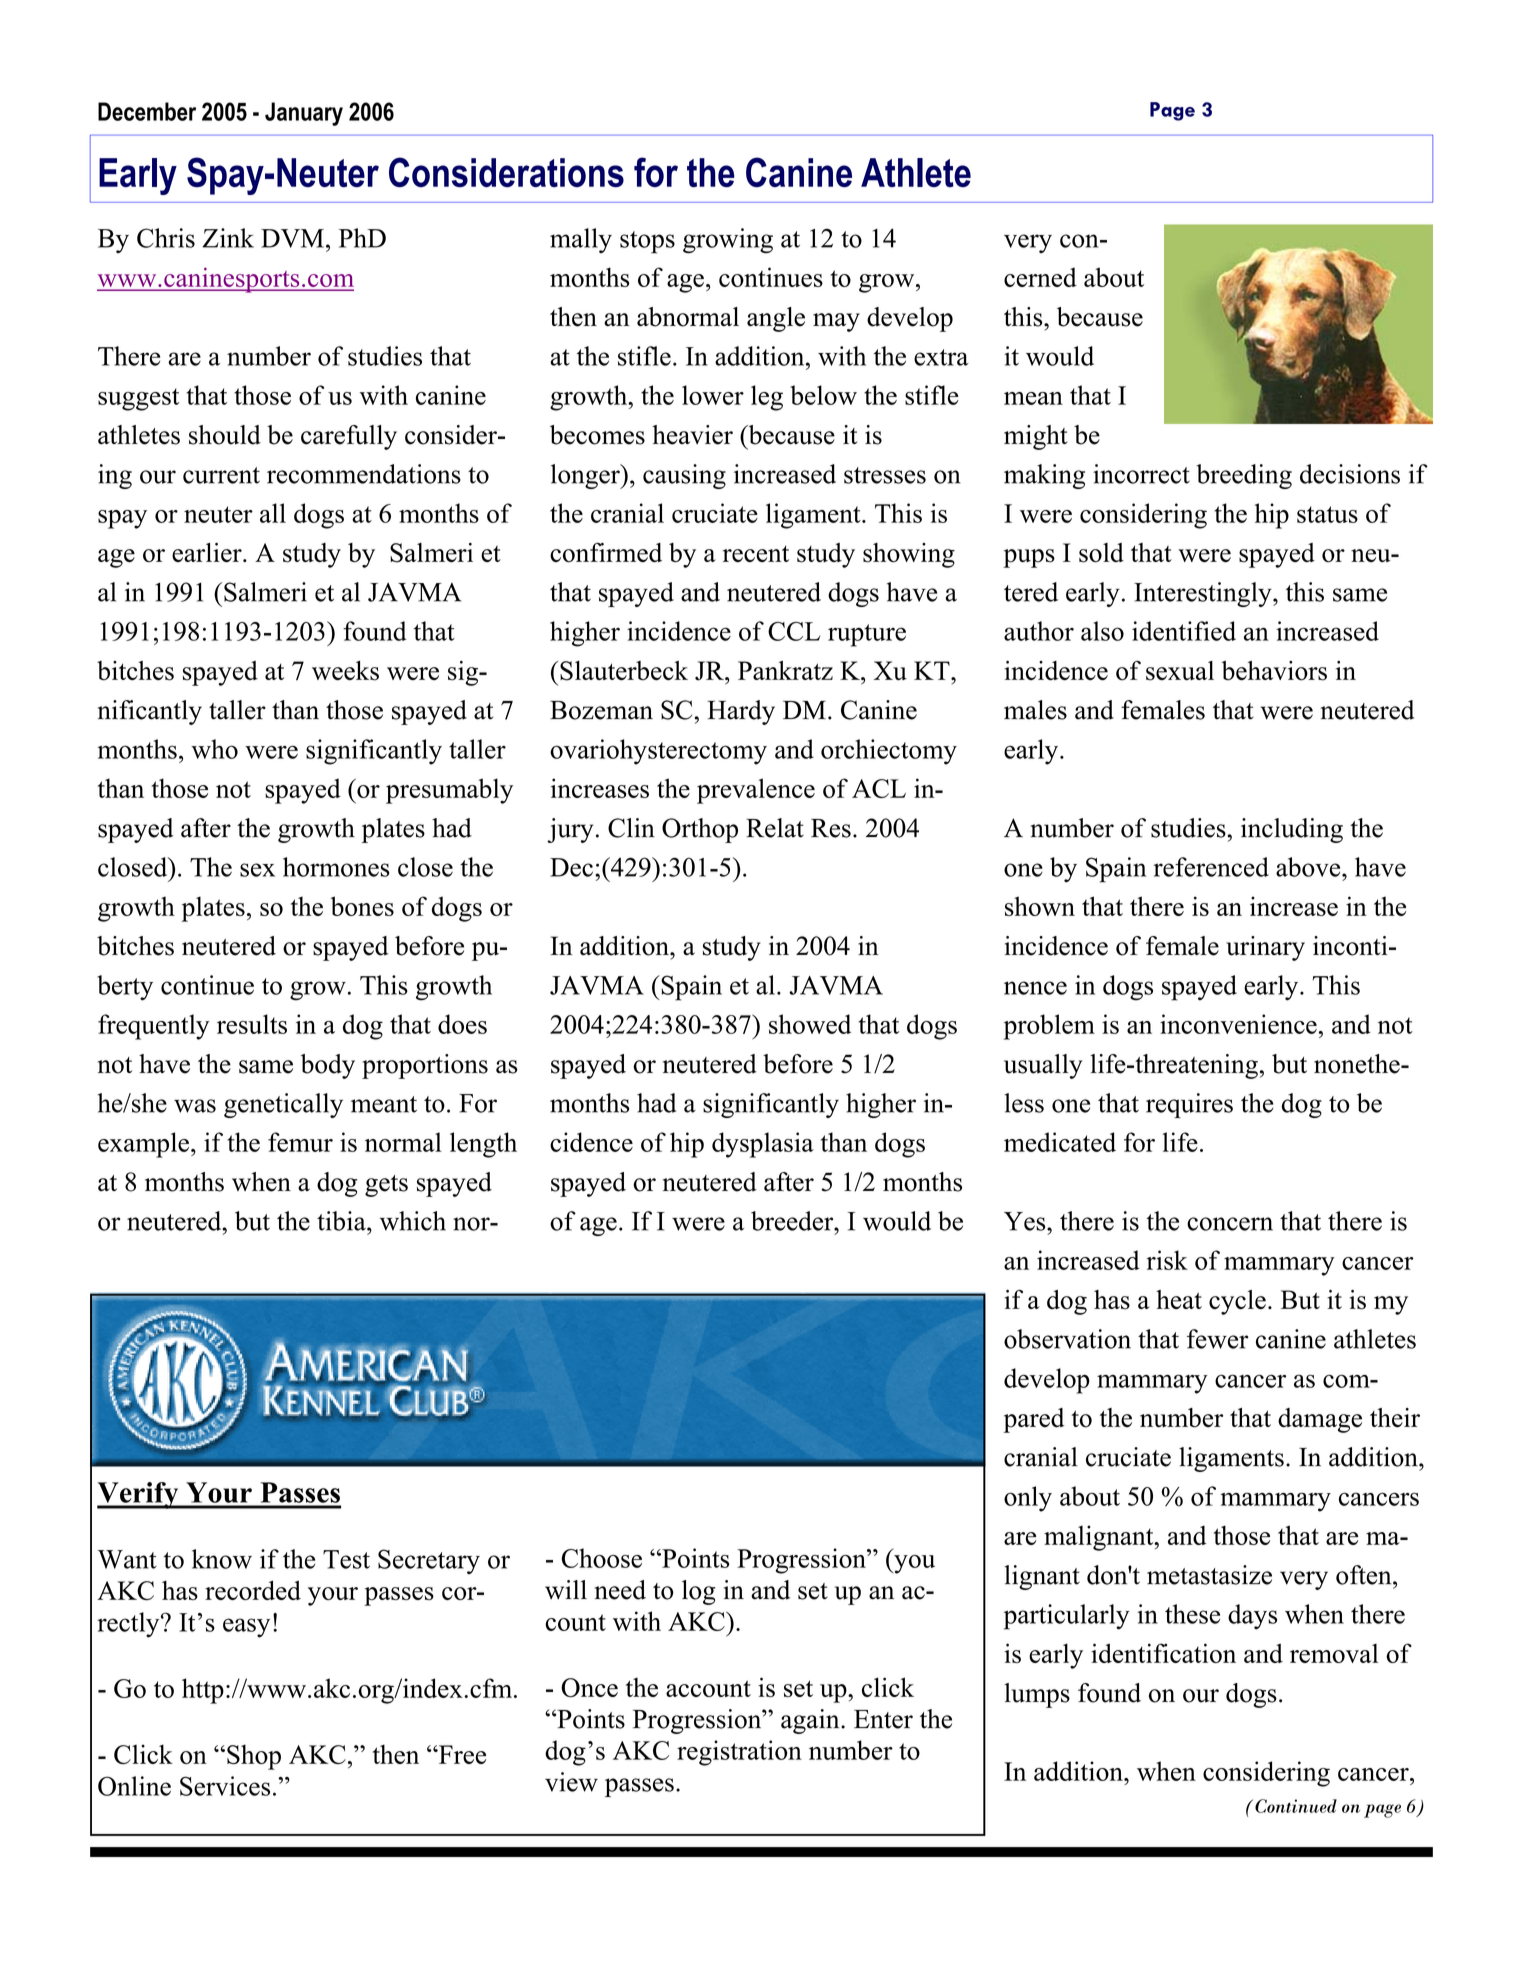  What do you see at coordinates (254, 1757) in the page?
I see `Shop` at bounding box center [254, 1757].
